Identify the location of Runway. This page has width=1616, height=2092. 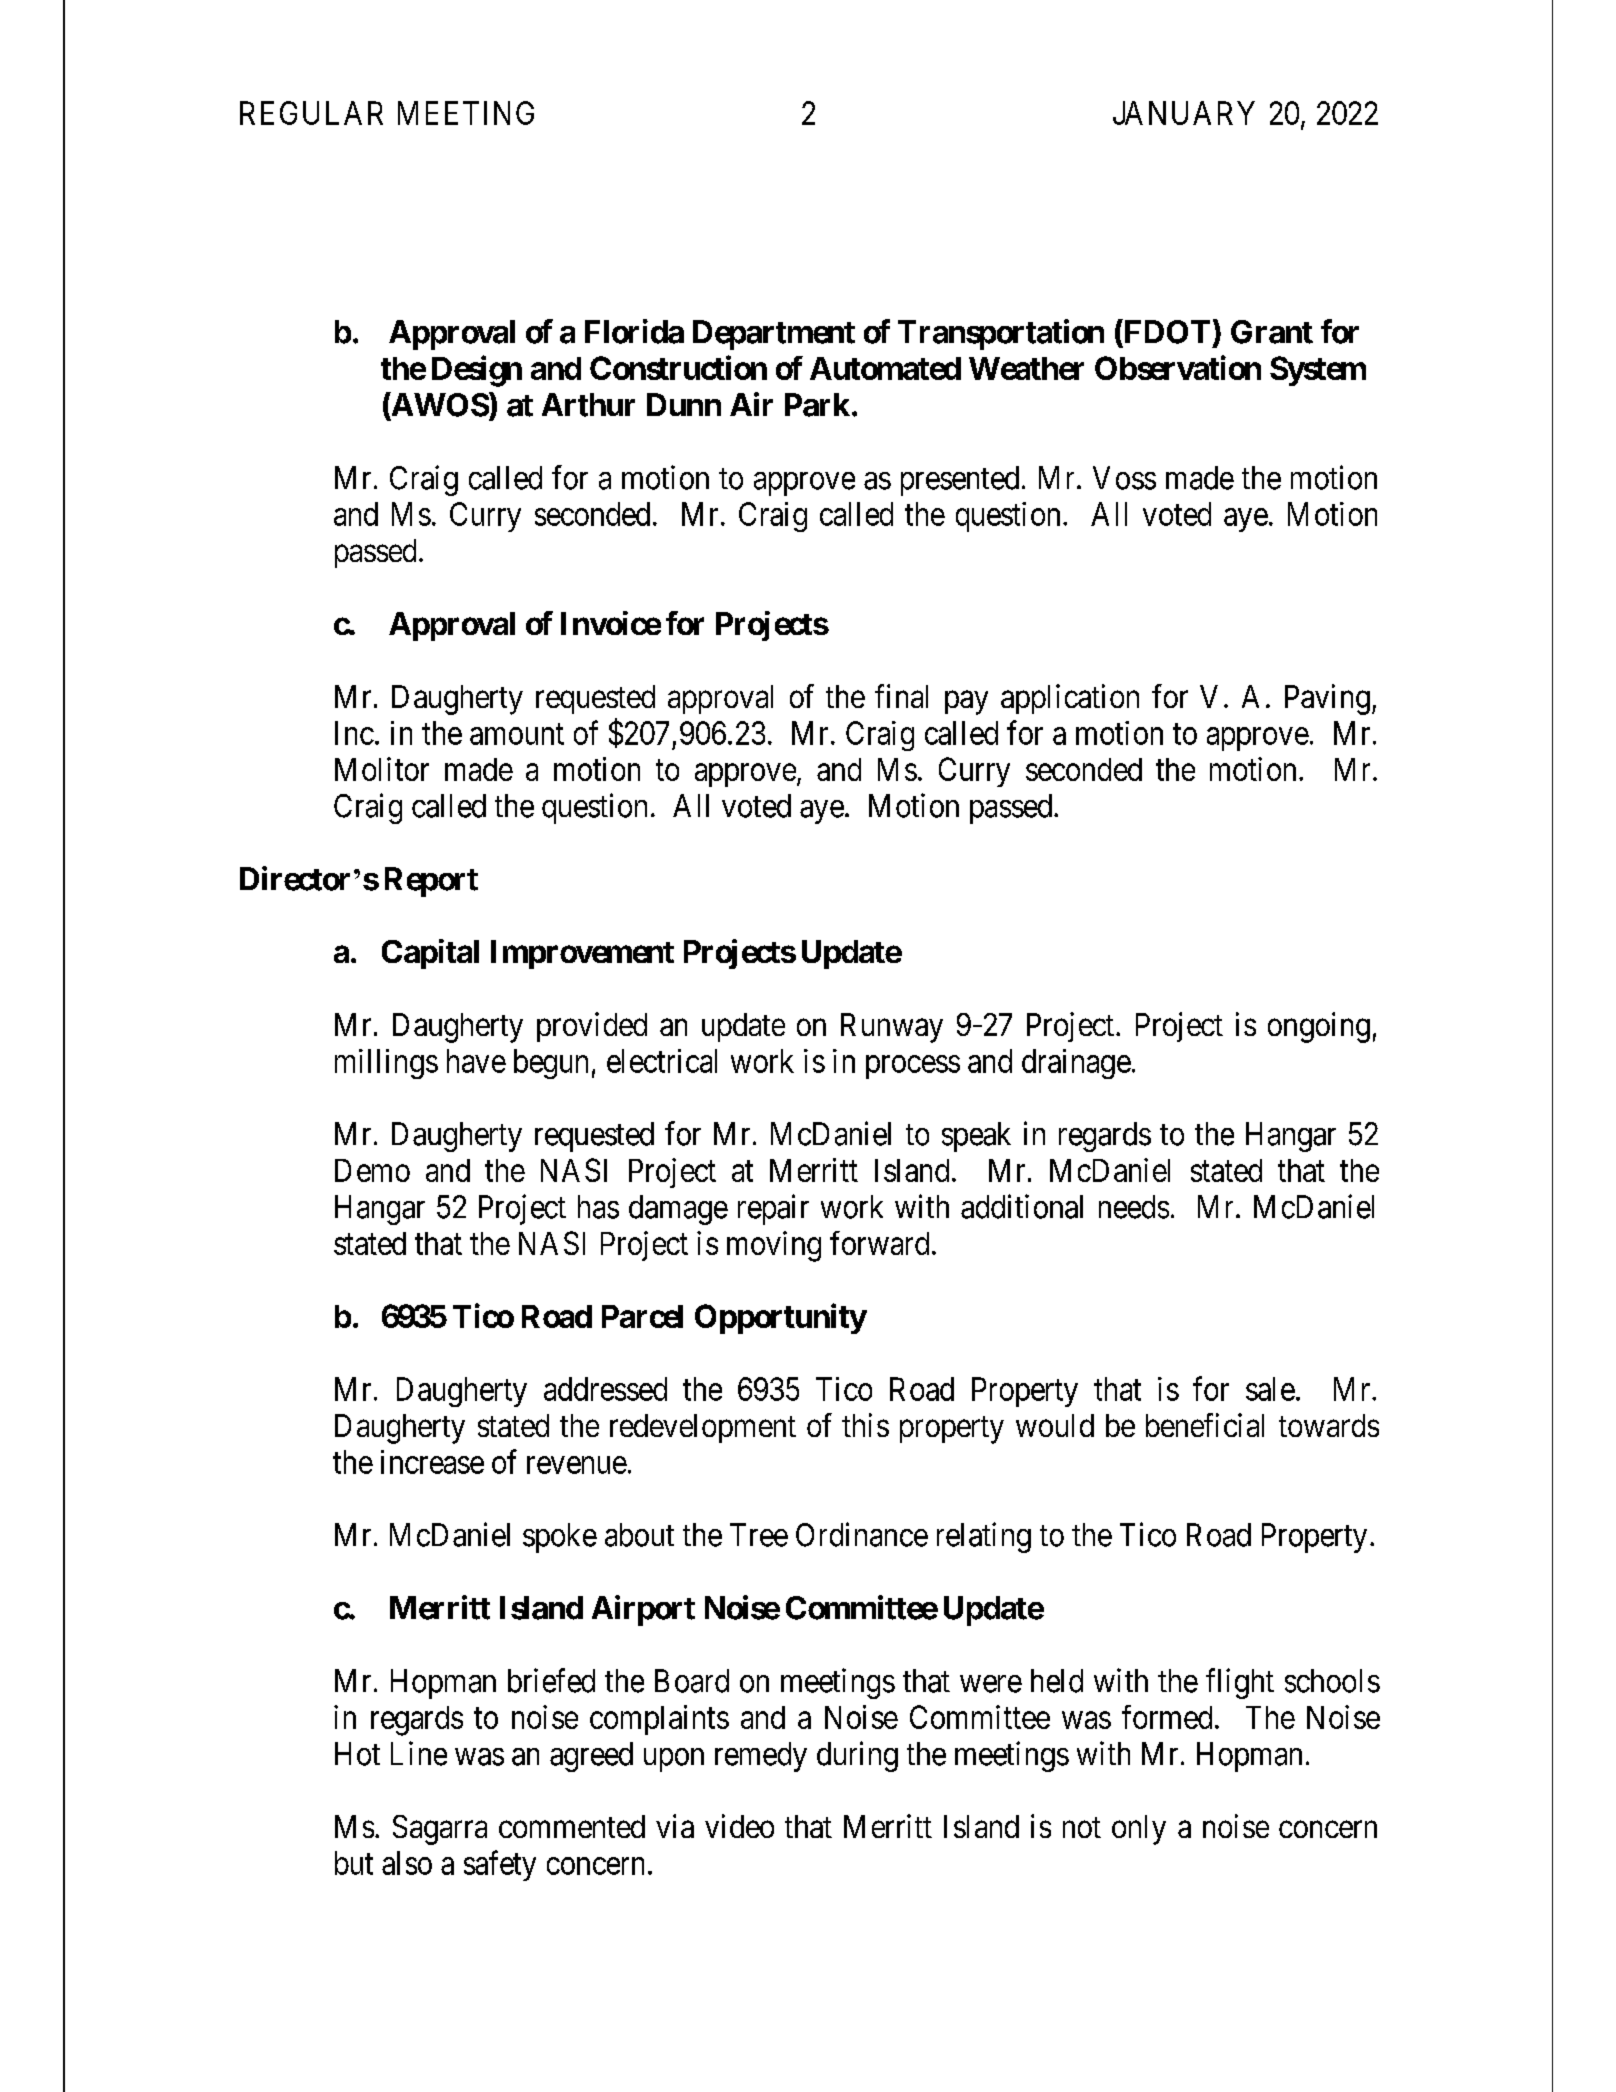
(892, 1028).
